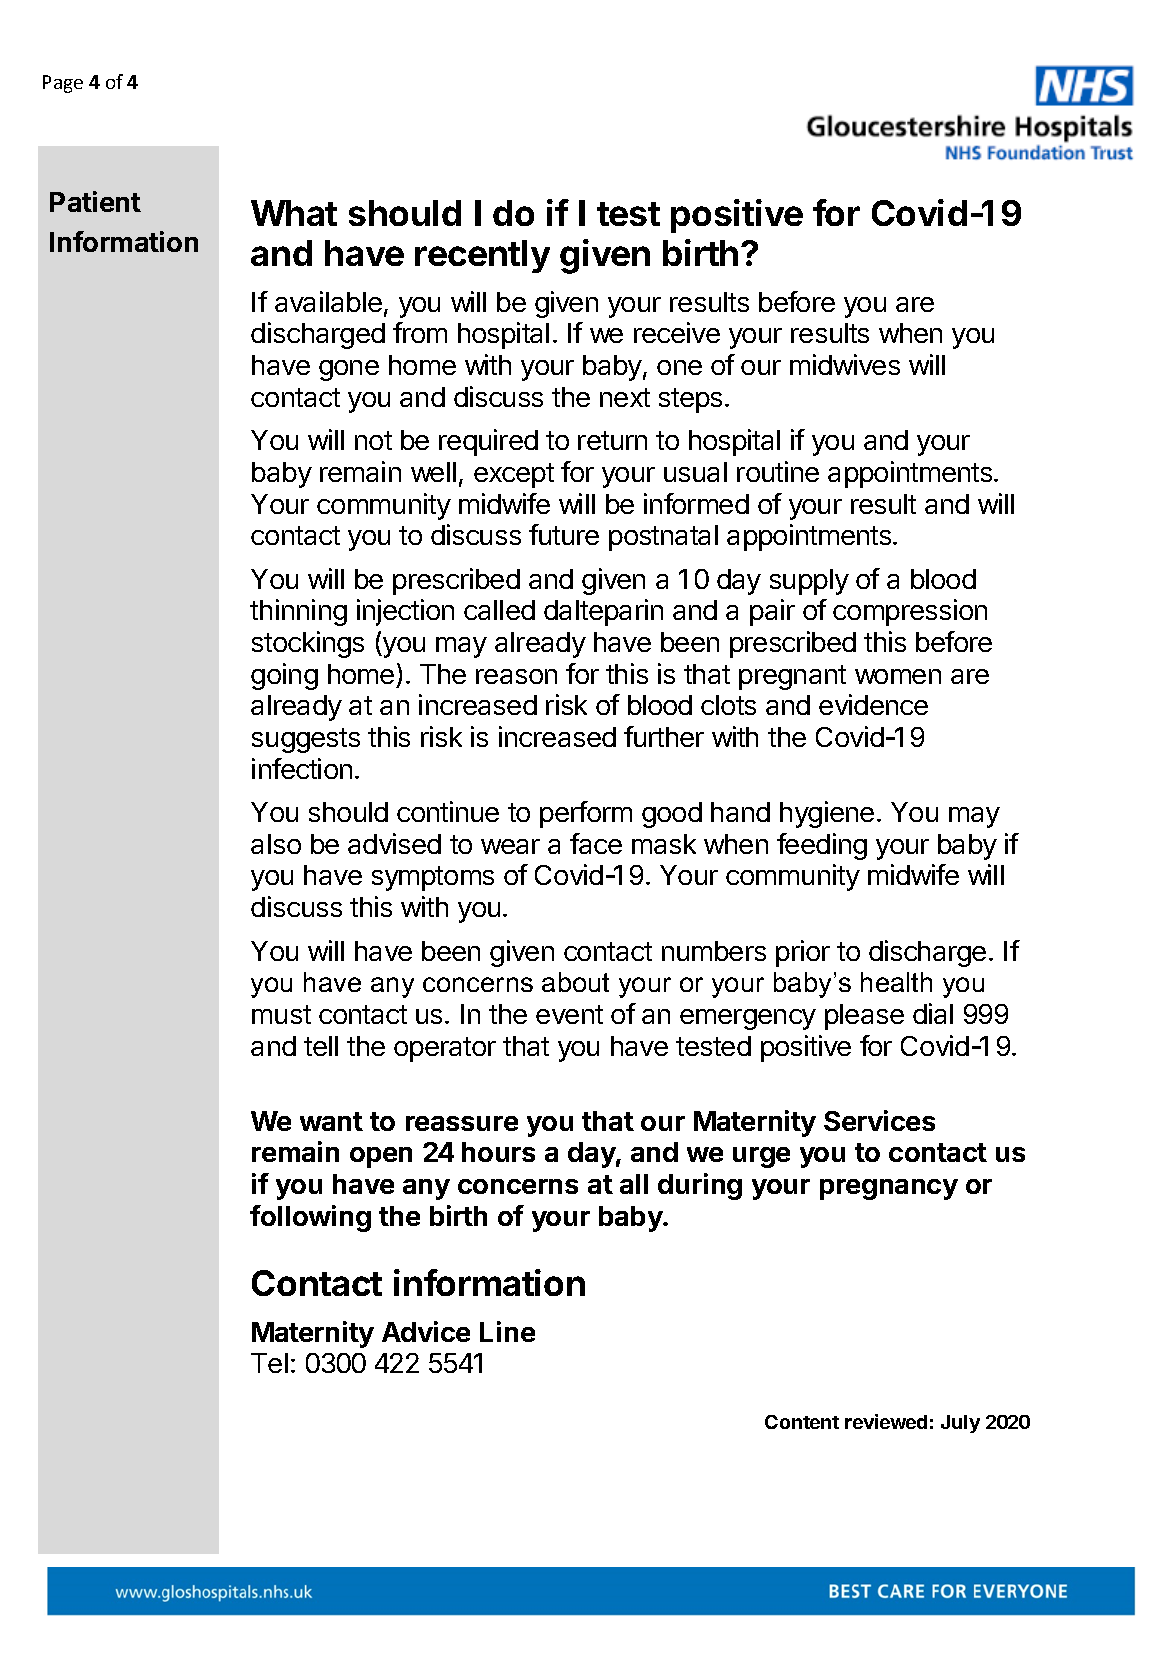  What do you see at coordinates (63, 84) in the page?
I see `Page` at bounding box center [63, 84].
